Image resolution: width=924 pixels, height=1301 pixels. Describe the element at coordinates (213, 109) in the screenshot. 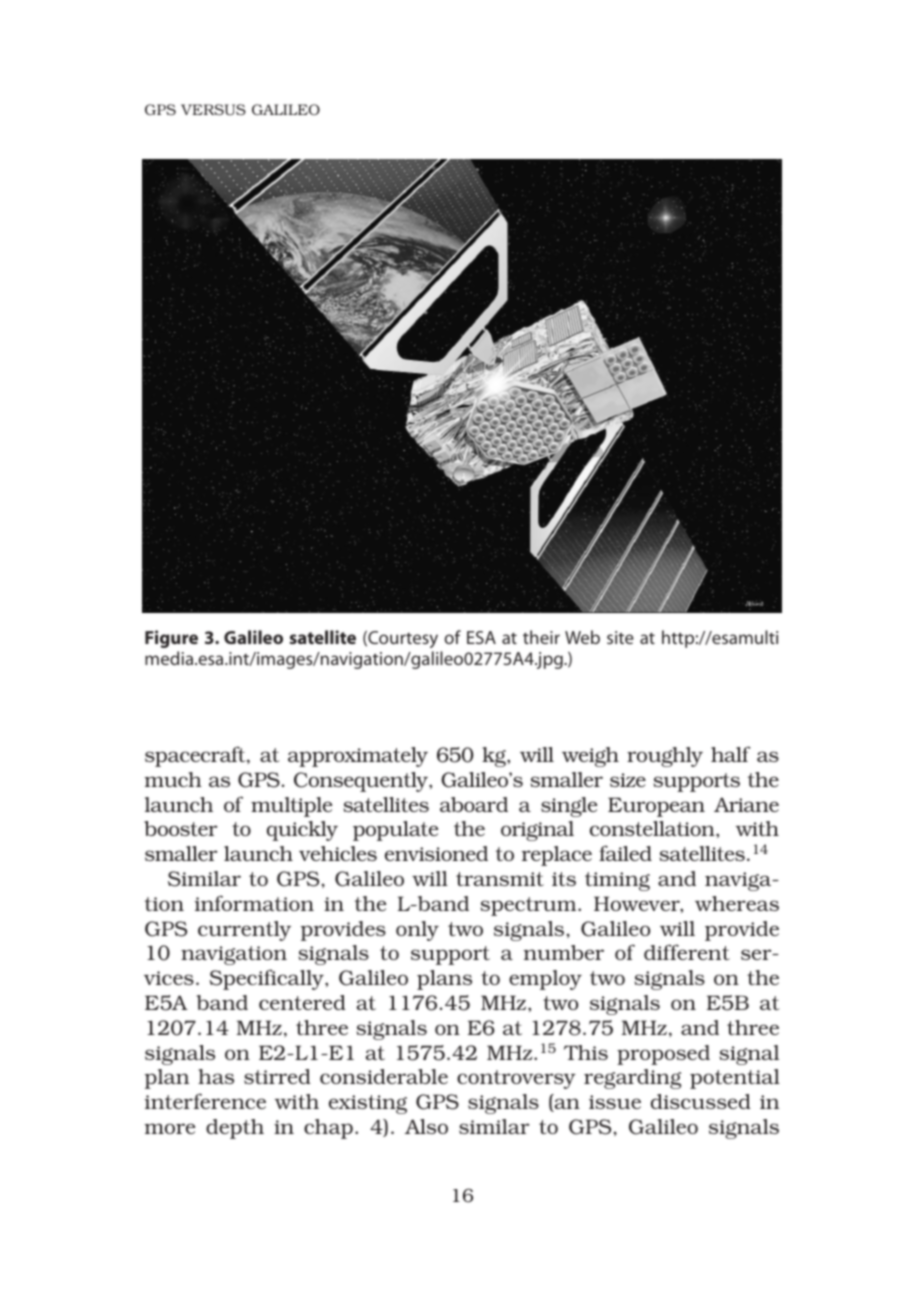

I see `VERSUS` at that location.
